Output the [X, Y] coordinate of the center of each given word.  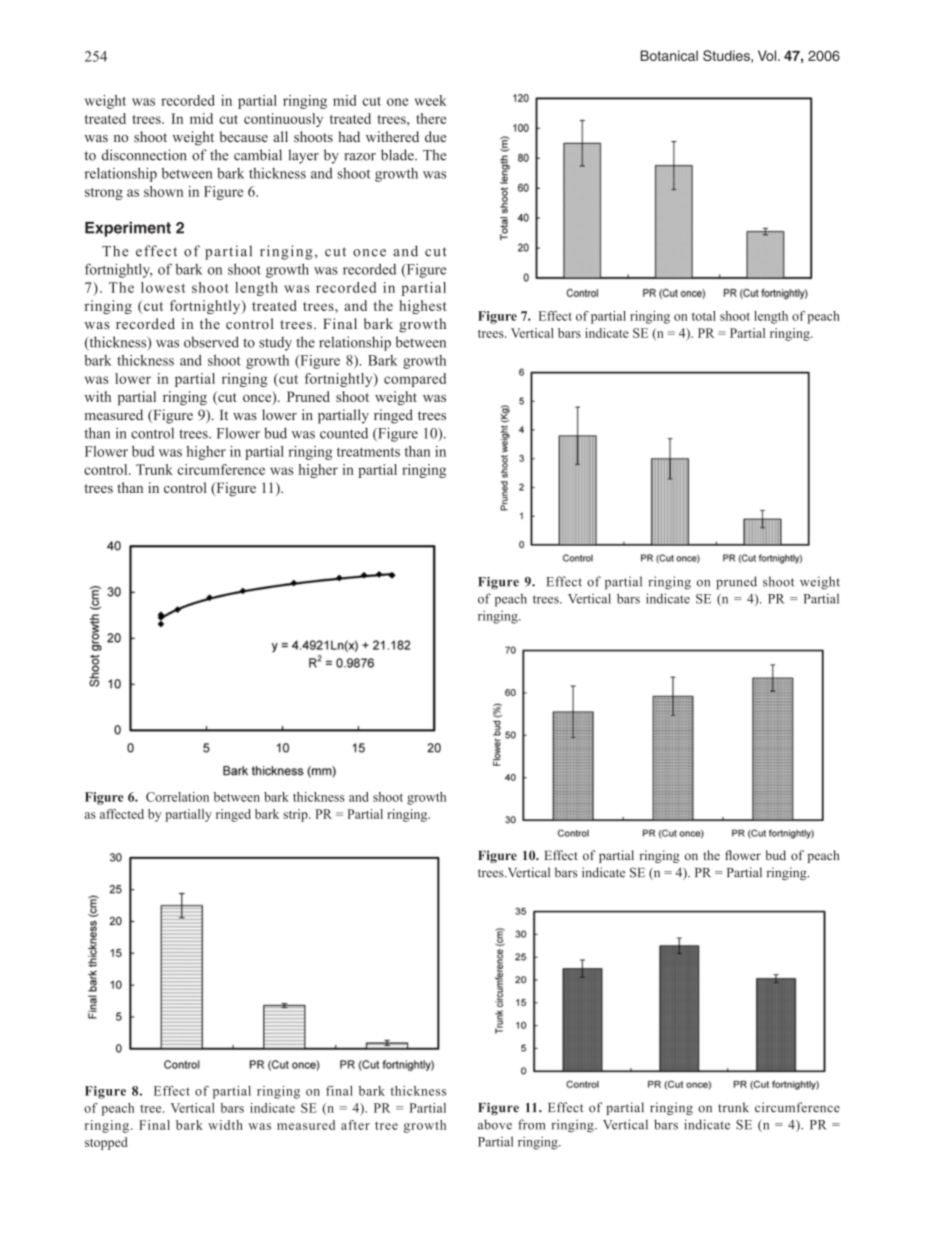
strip [296, 815]
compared [415, 380]
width [225, 1125]
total [704, 316]
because [243, 136]
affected [122, 814]
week [430, 100]
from [531, 1124]
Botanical [669, 55]
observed [211, 342]
